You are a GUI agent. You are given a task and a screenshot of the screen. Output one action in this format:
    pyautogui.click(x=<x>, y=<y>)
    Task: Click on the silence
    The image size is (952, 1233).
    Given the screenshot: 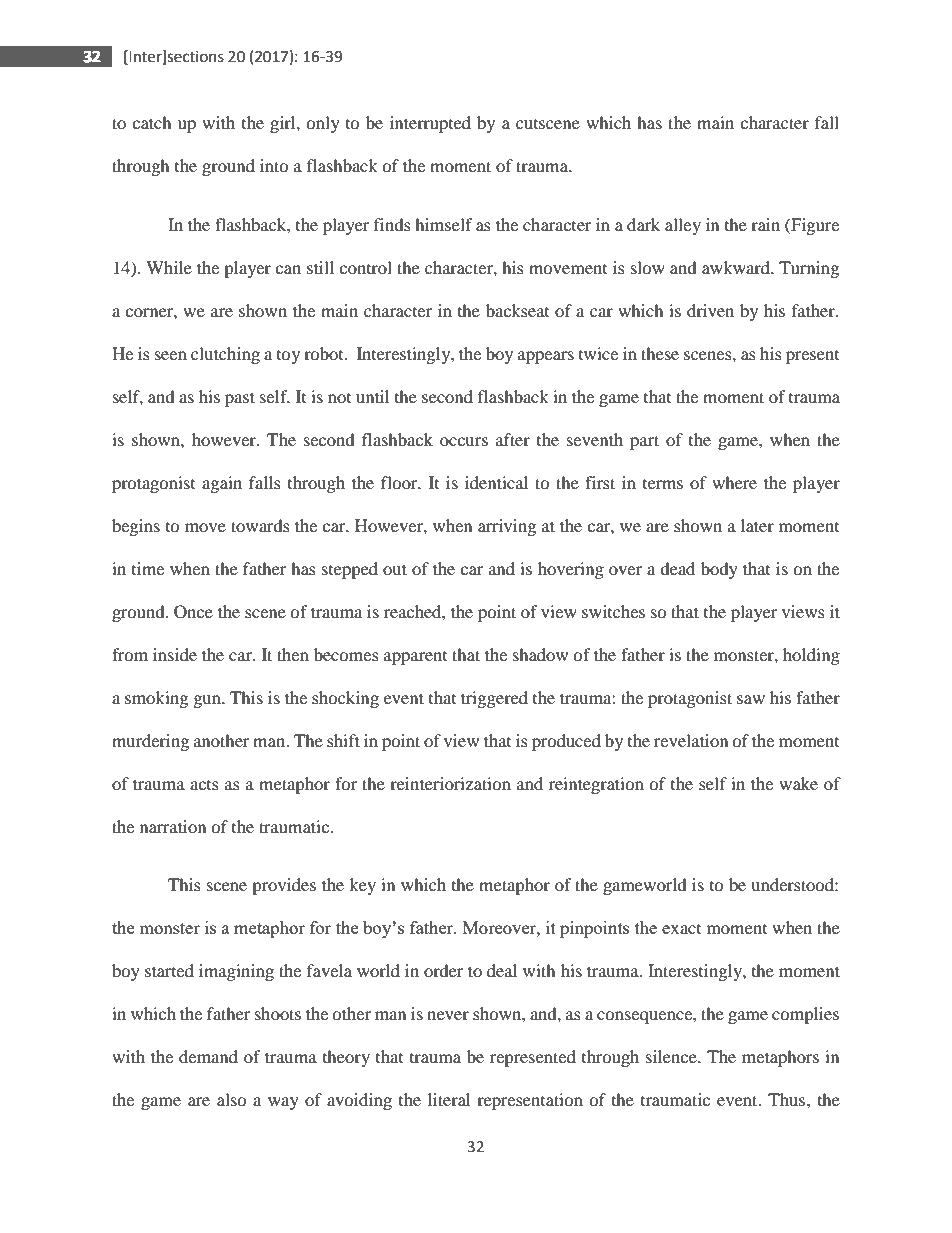 What is the action you would take?
    pyautogui.click(x=672, y=1056)
